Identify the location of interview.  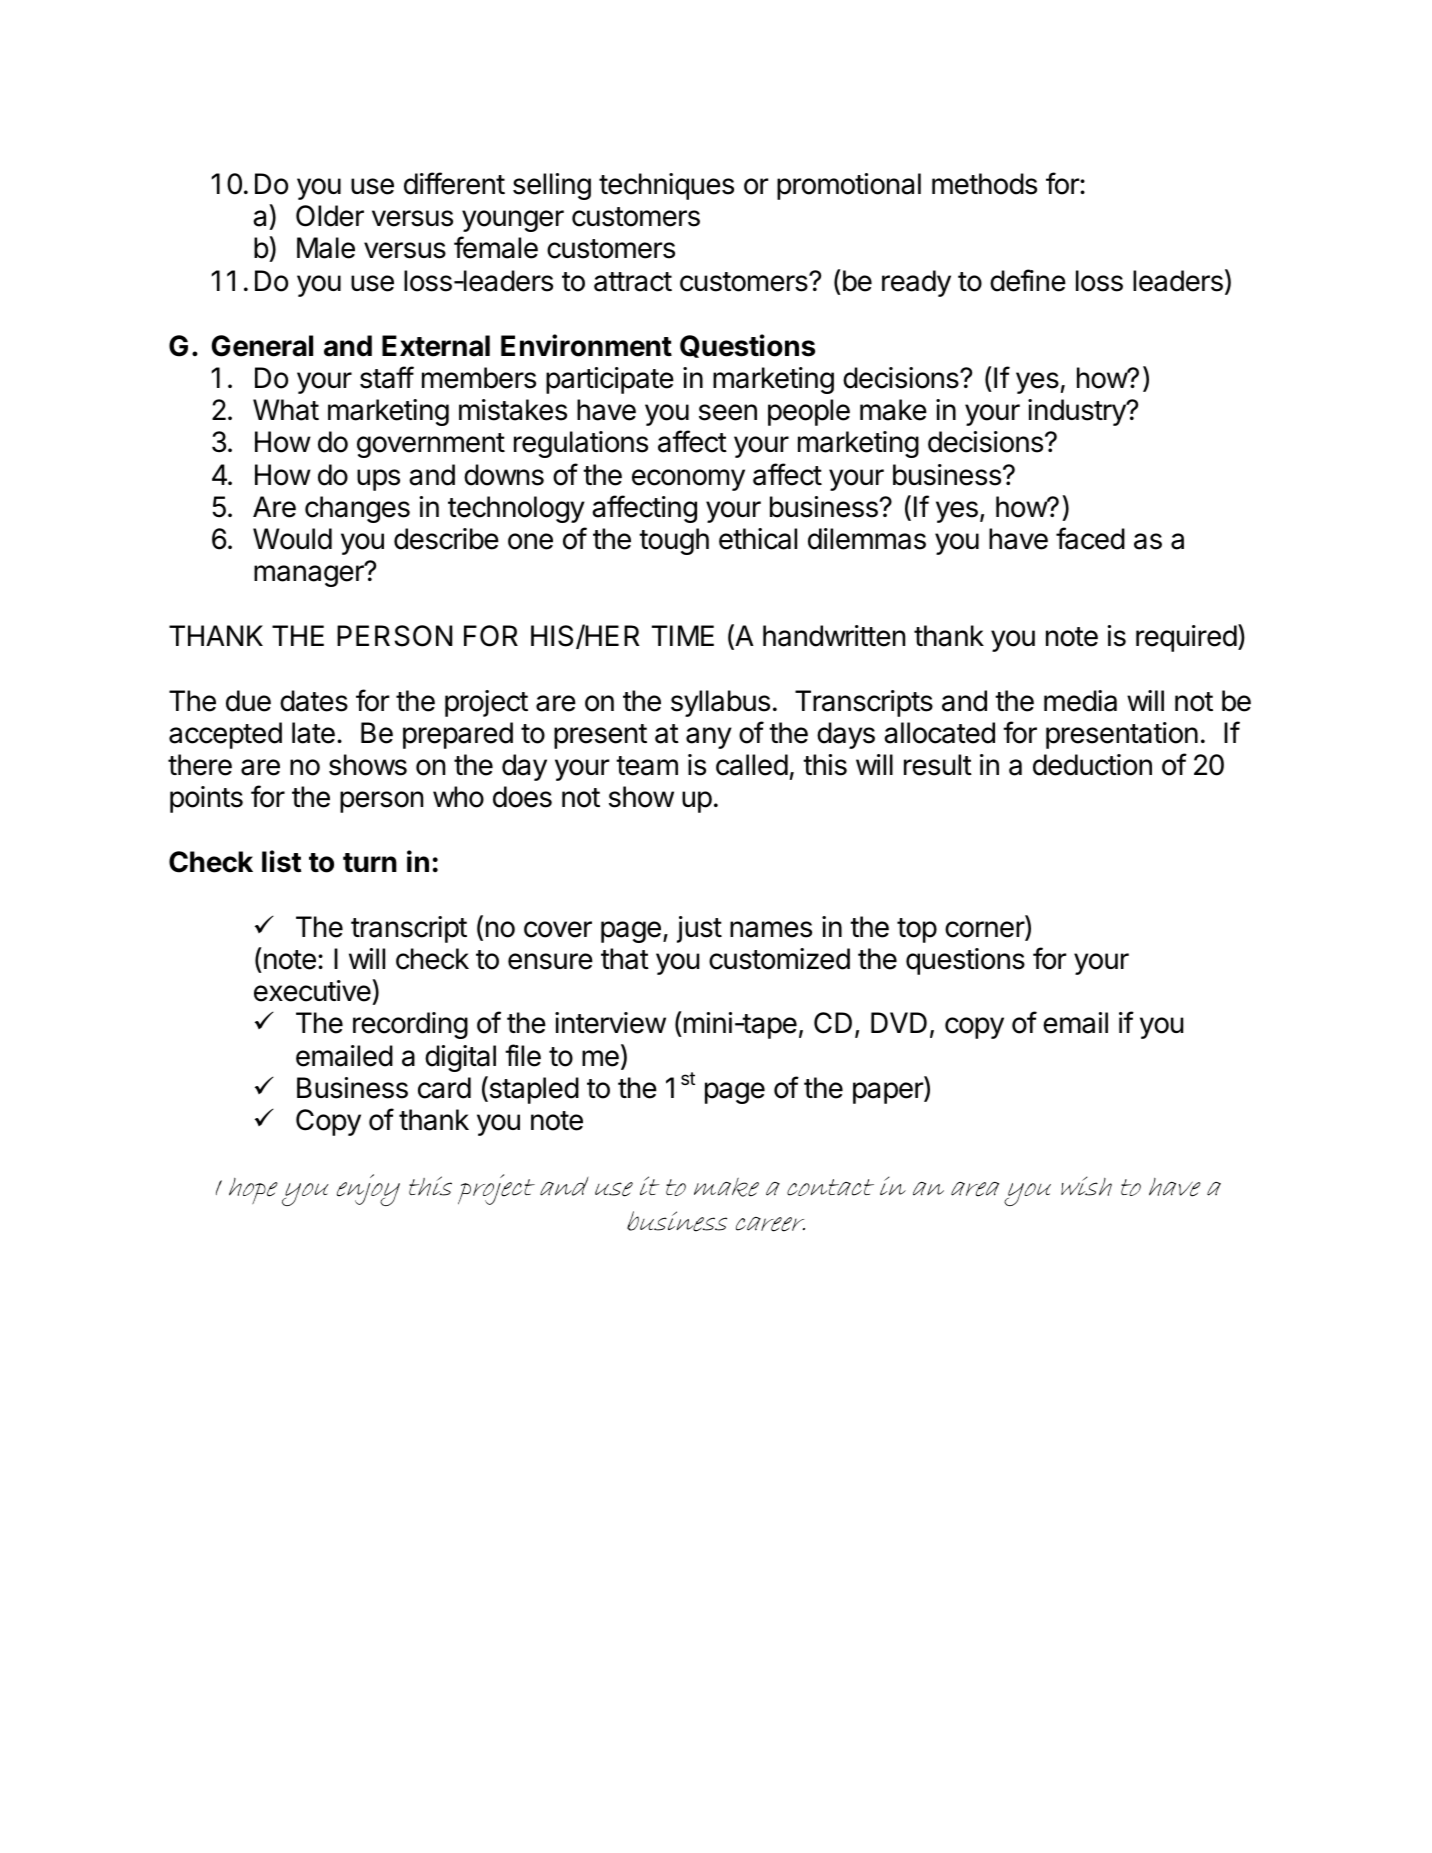
(610, 1023).
